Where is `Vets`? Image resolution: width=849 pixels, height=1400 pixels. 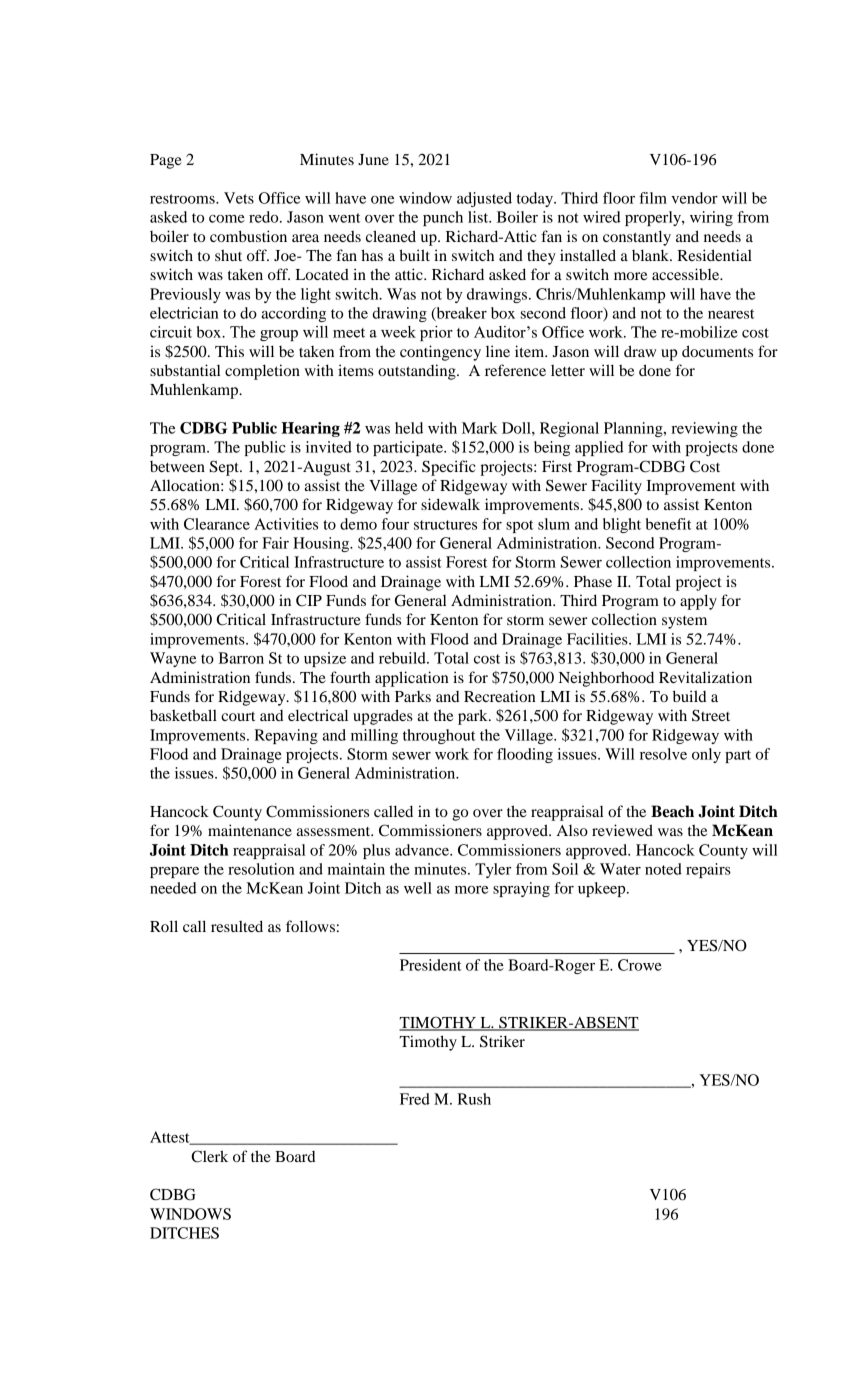
Vets is located at coordinates (239, 198).
